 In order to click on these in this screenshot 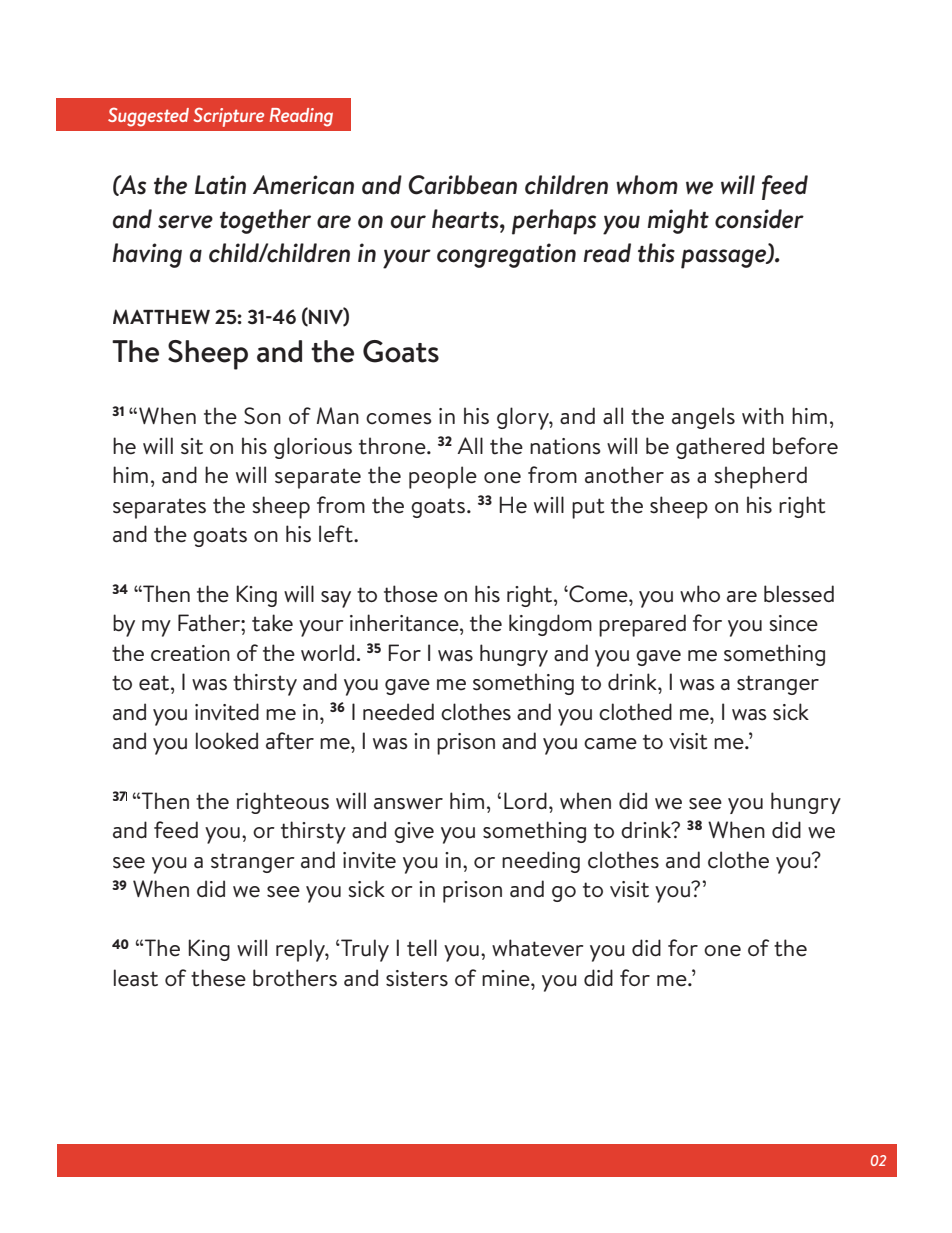, I will do `click(218, 978)`.
